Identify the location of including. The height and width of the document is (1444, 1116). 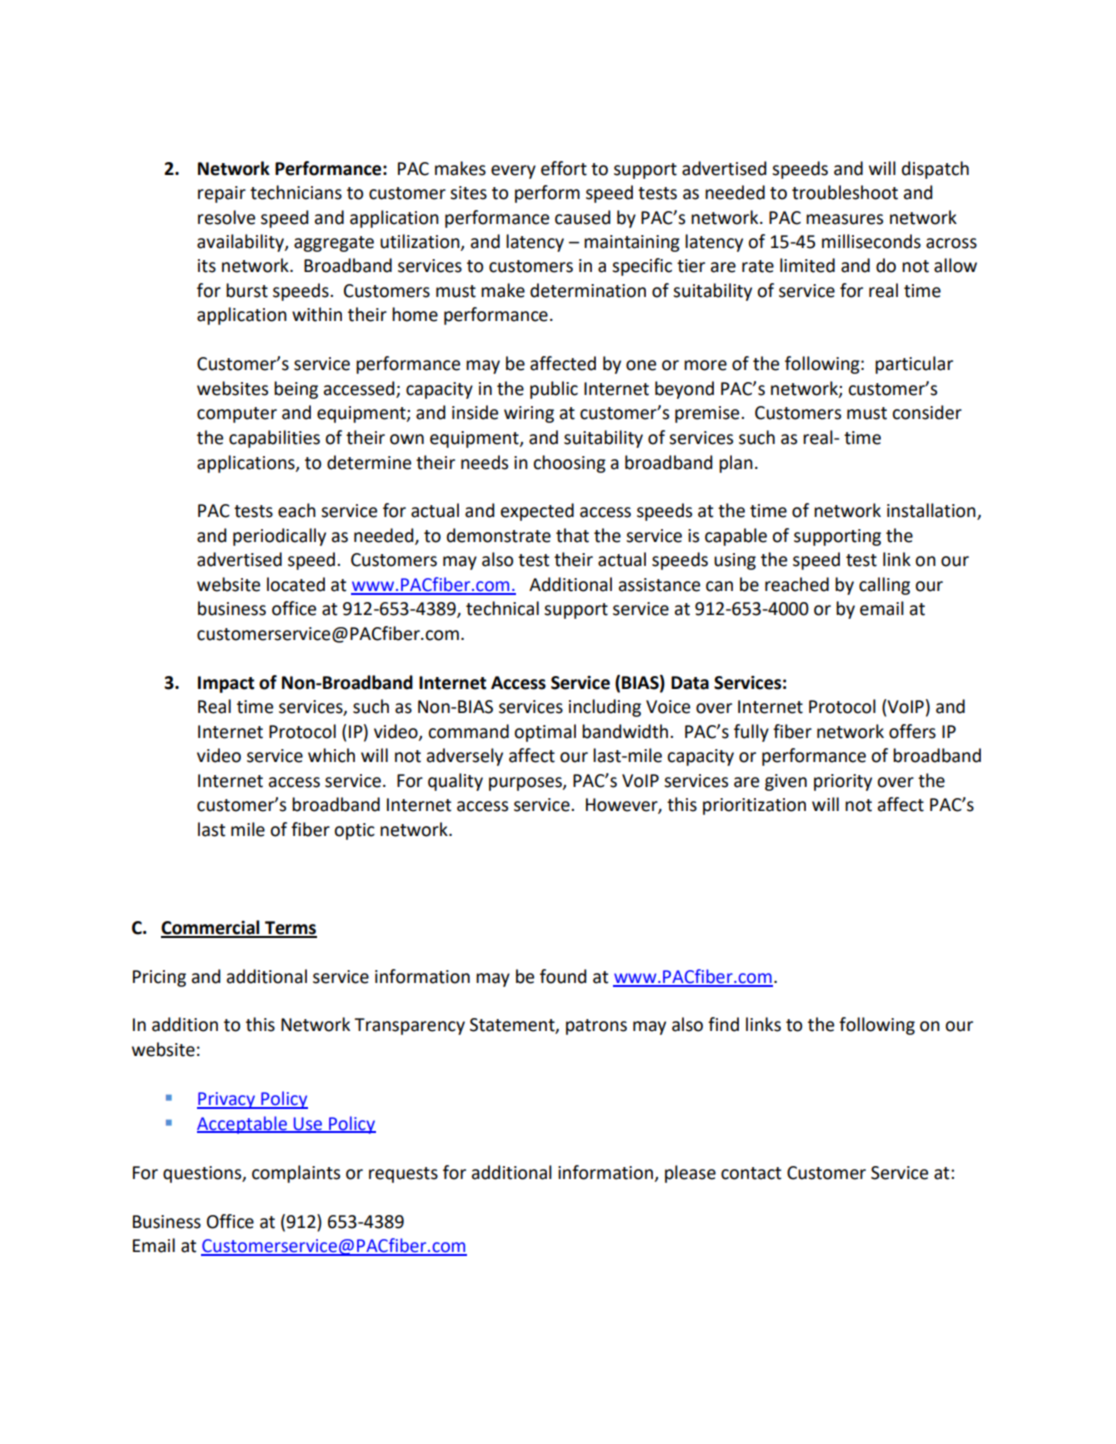
(605, 708).
